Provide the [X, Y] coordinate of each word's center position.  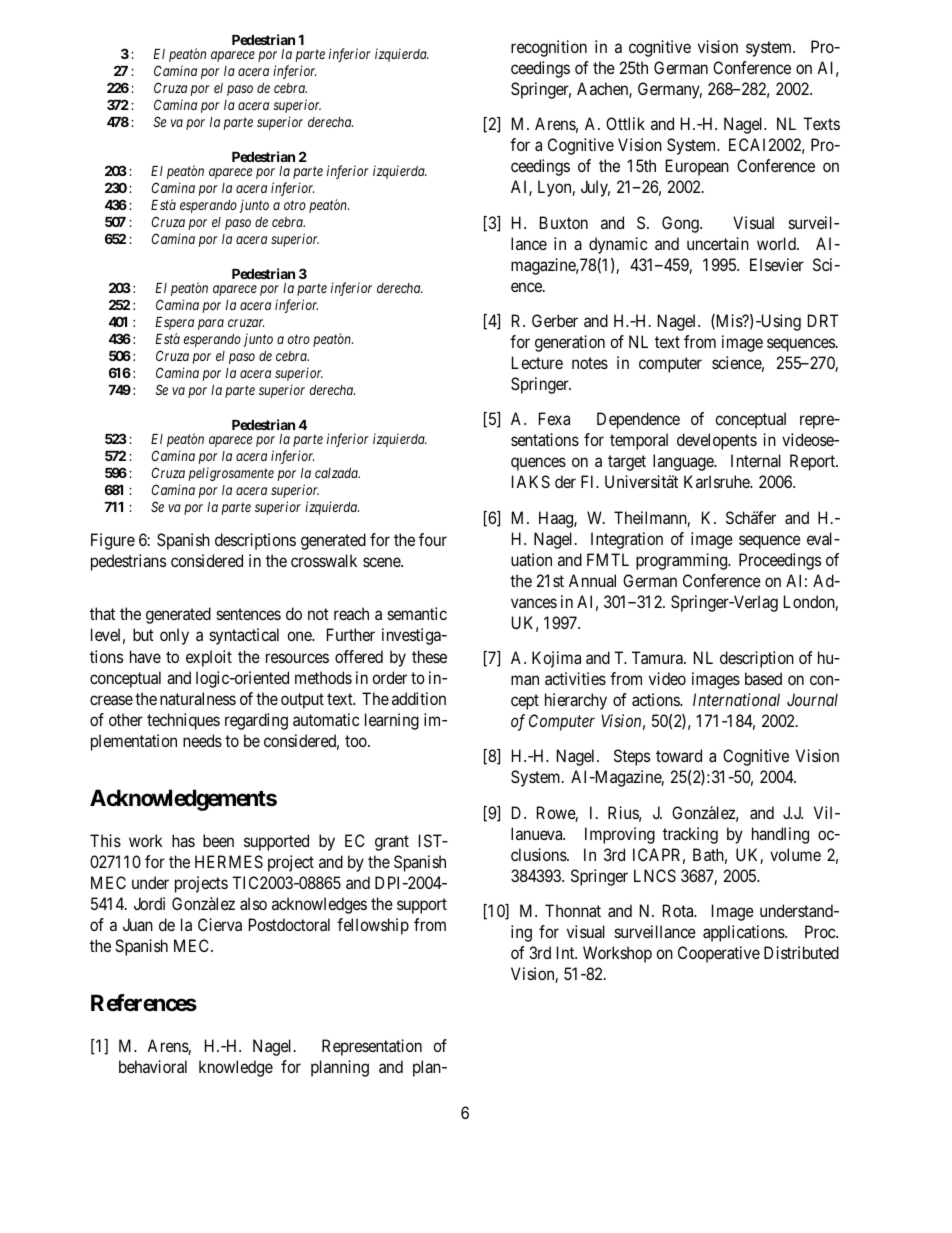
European [697, 167]
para [211, 324]
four [433, 539]
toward [679, 755]
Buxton [564, 222]
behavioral [153, 1066]
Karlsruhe [718, 481]
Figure [113, 541]
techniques [183, 721]
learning [392, 721]
